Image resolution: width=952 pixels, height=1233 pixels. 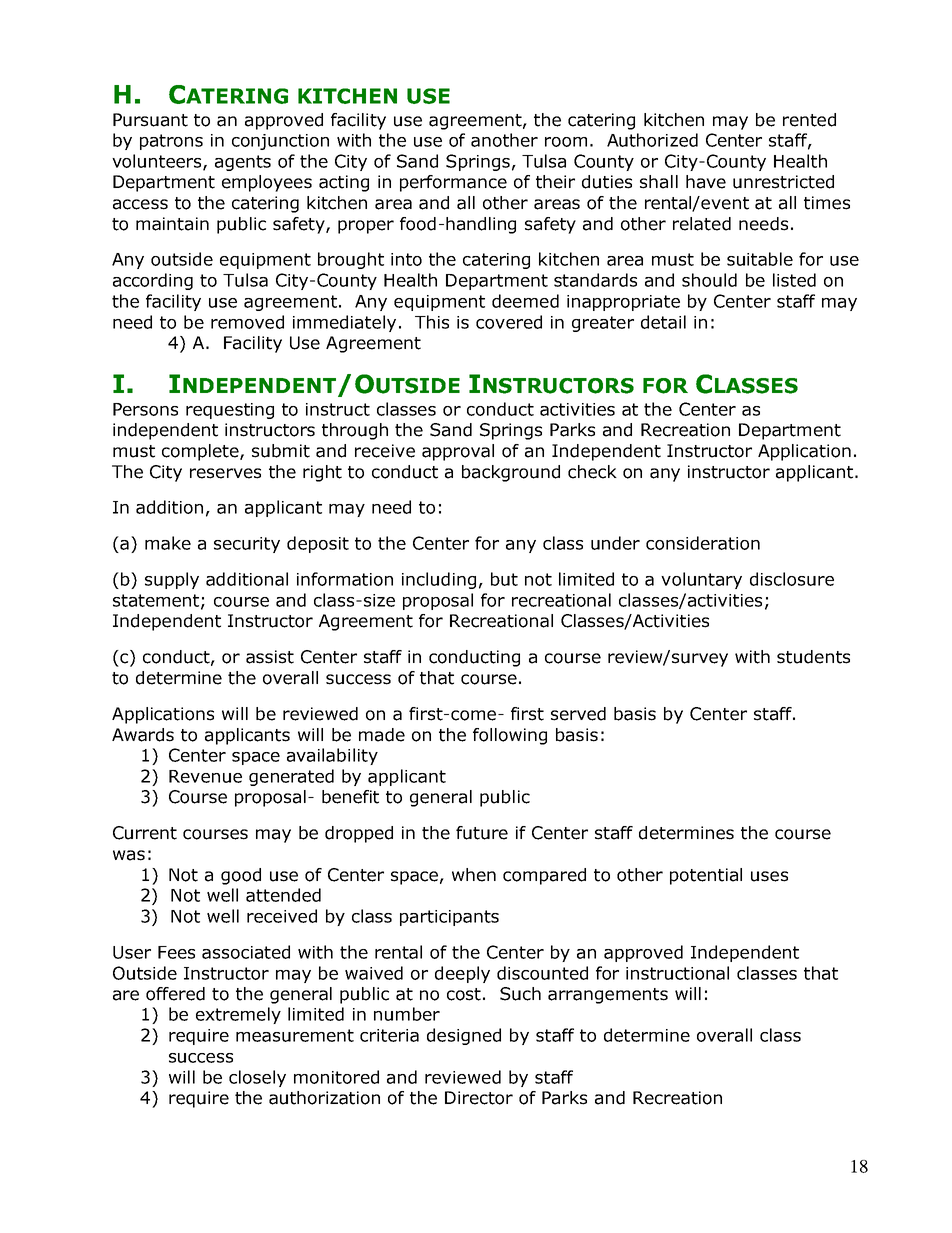 I want to click on but, so click(x=504, y=579).
